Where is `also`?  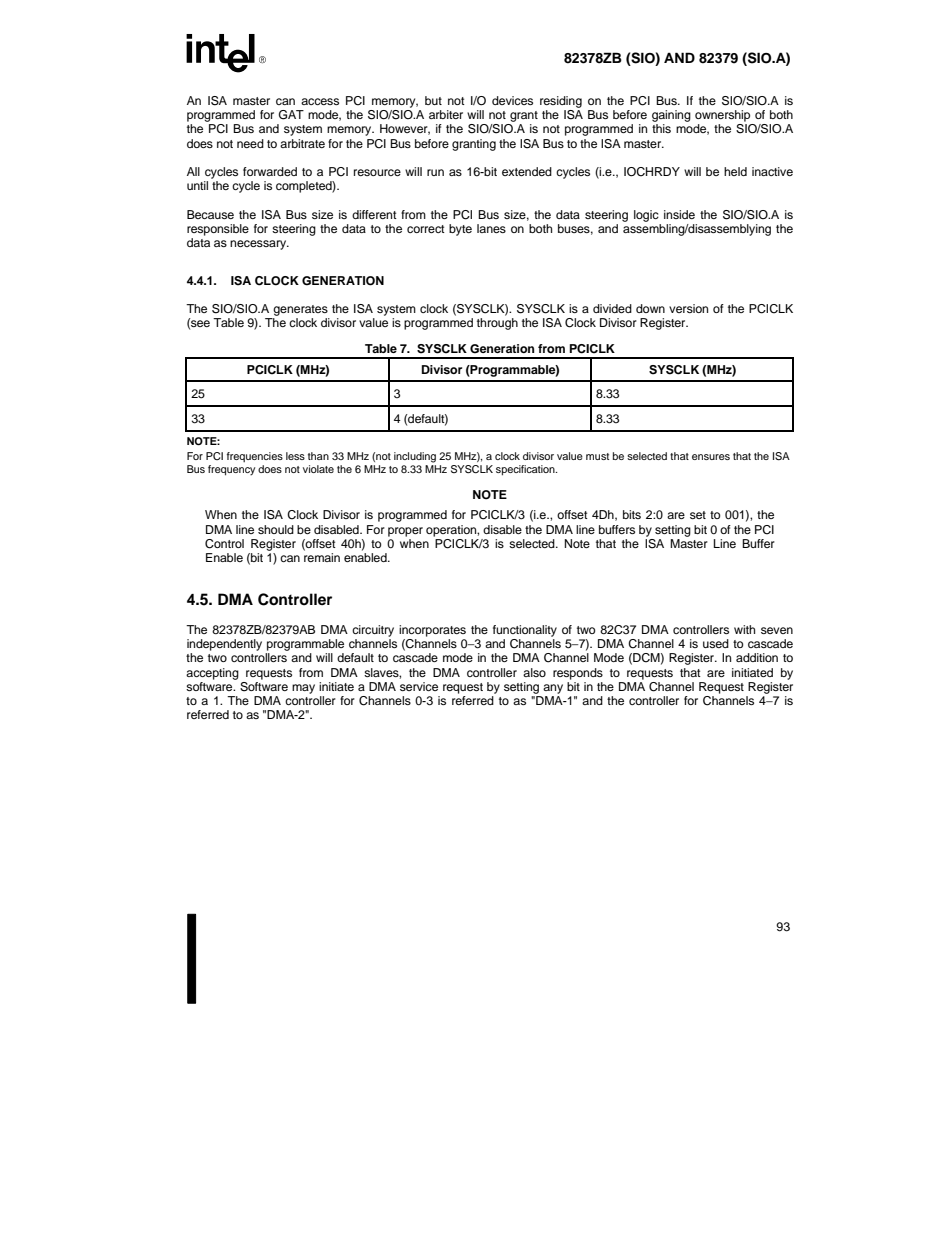
also is located at coordinates (534, 672).
